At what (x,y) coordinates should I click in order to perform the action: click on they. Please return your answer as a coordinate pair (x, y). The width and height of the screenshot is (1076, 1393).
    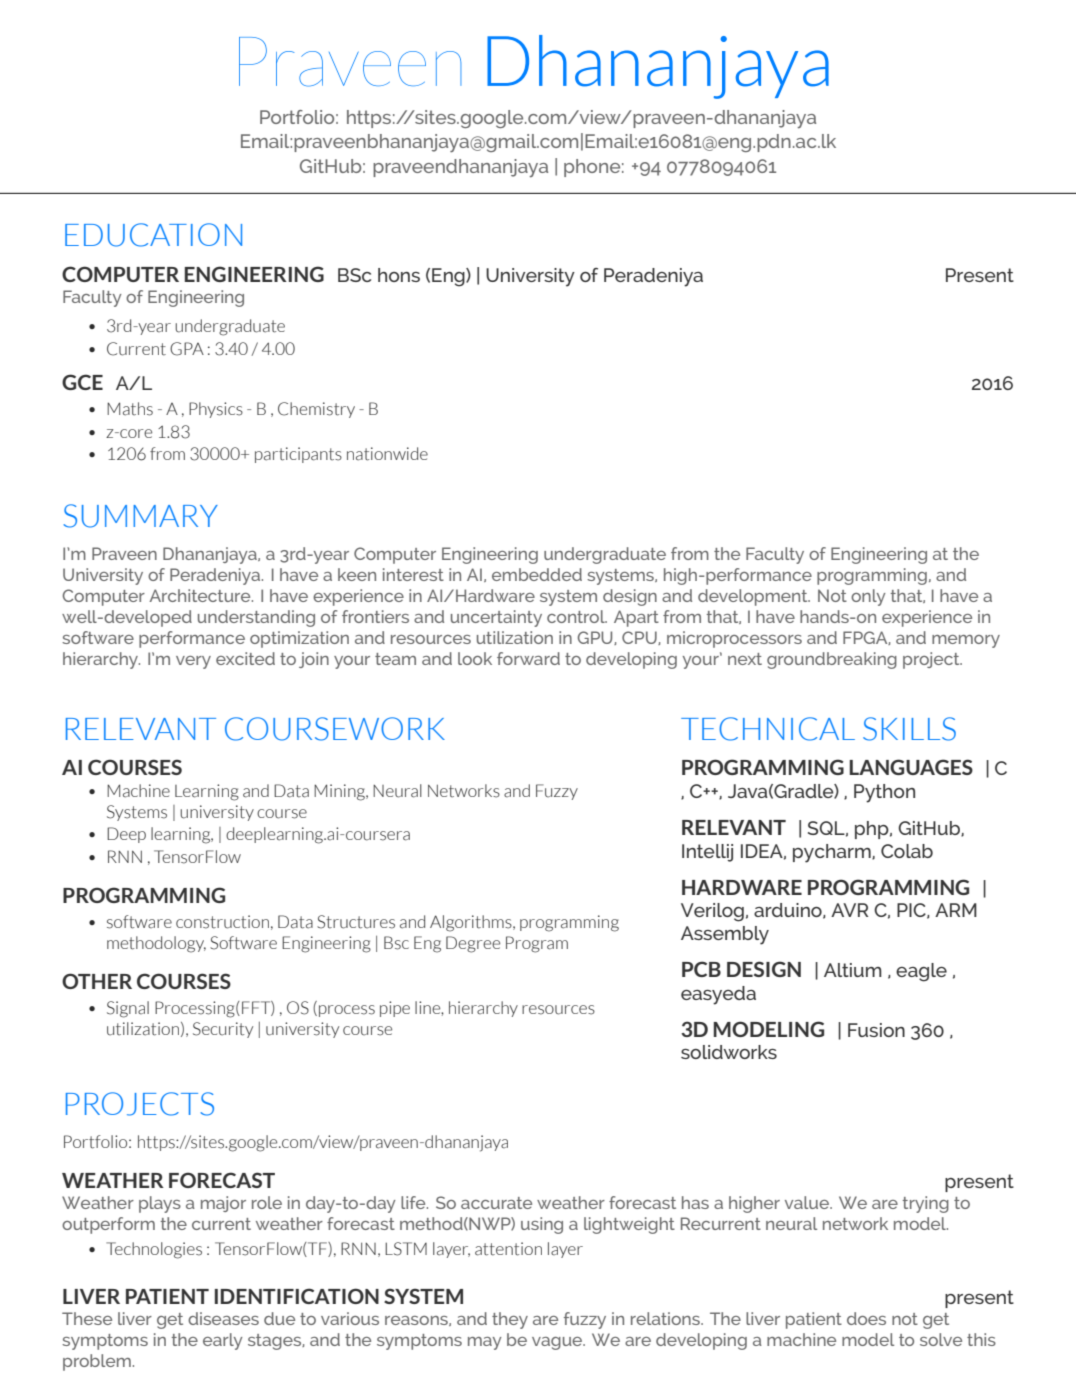
    Looking at the image, I should click on (510, 1320).
